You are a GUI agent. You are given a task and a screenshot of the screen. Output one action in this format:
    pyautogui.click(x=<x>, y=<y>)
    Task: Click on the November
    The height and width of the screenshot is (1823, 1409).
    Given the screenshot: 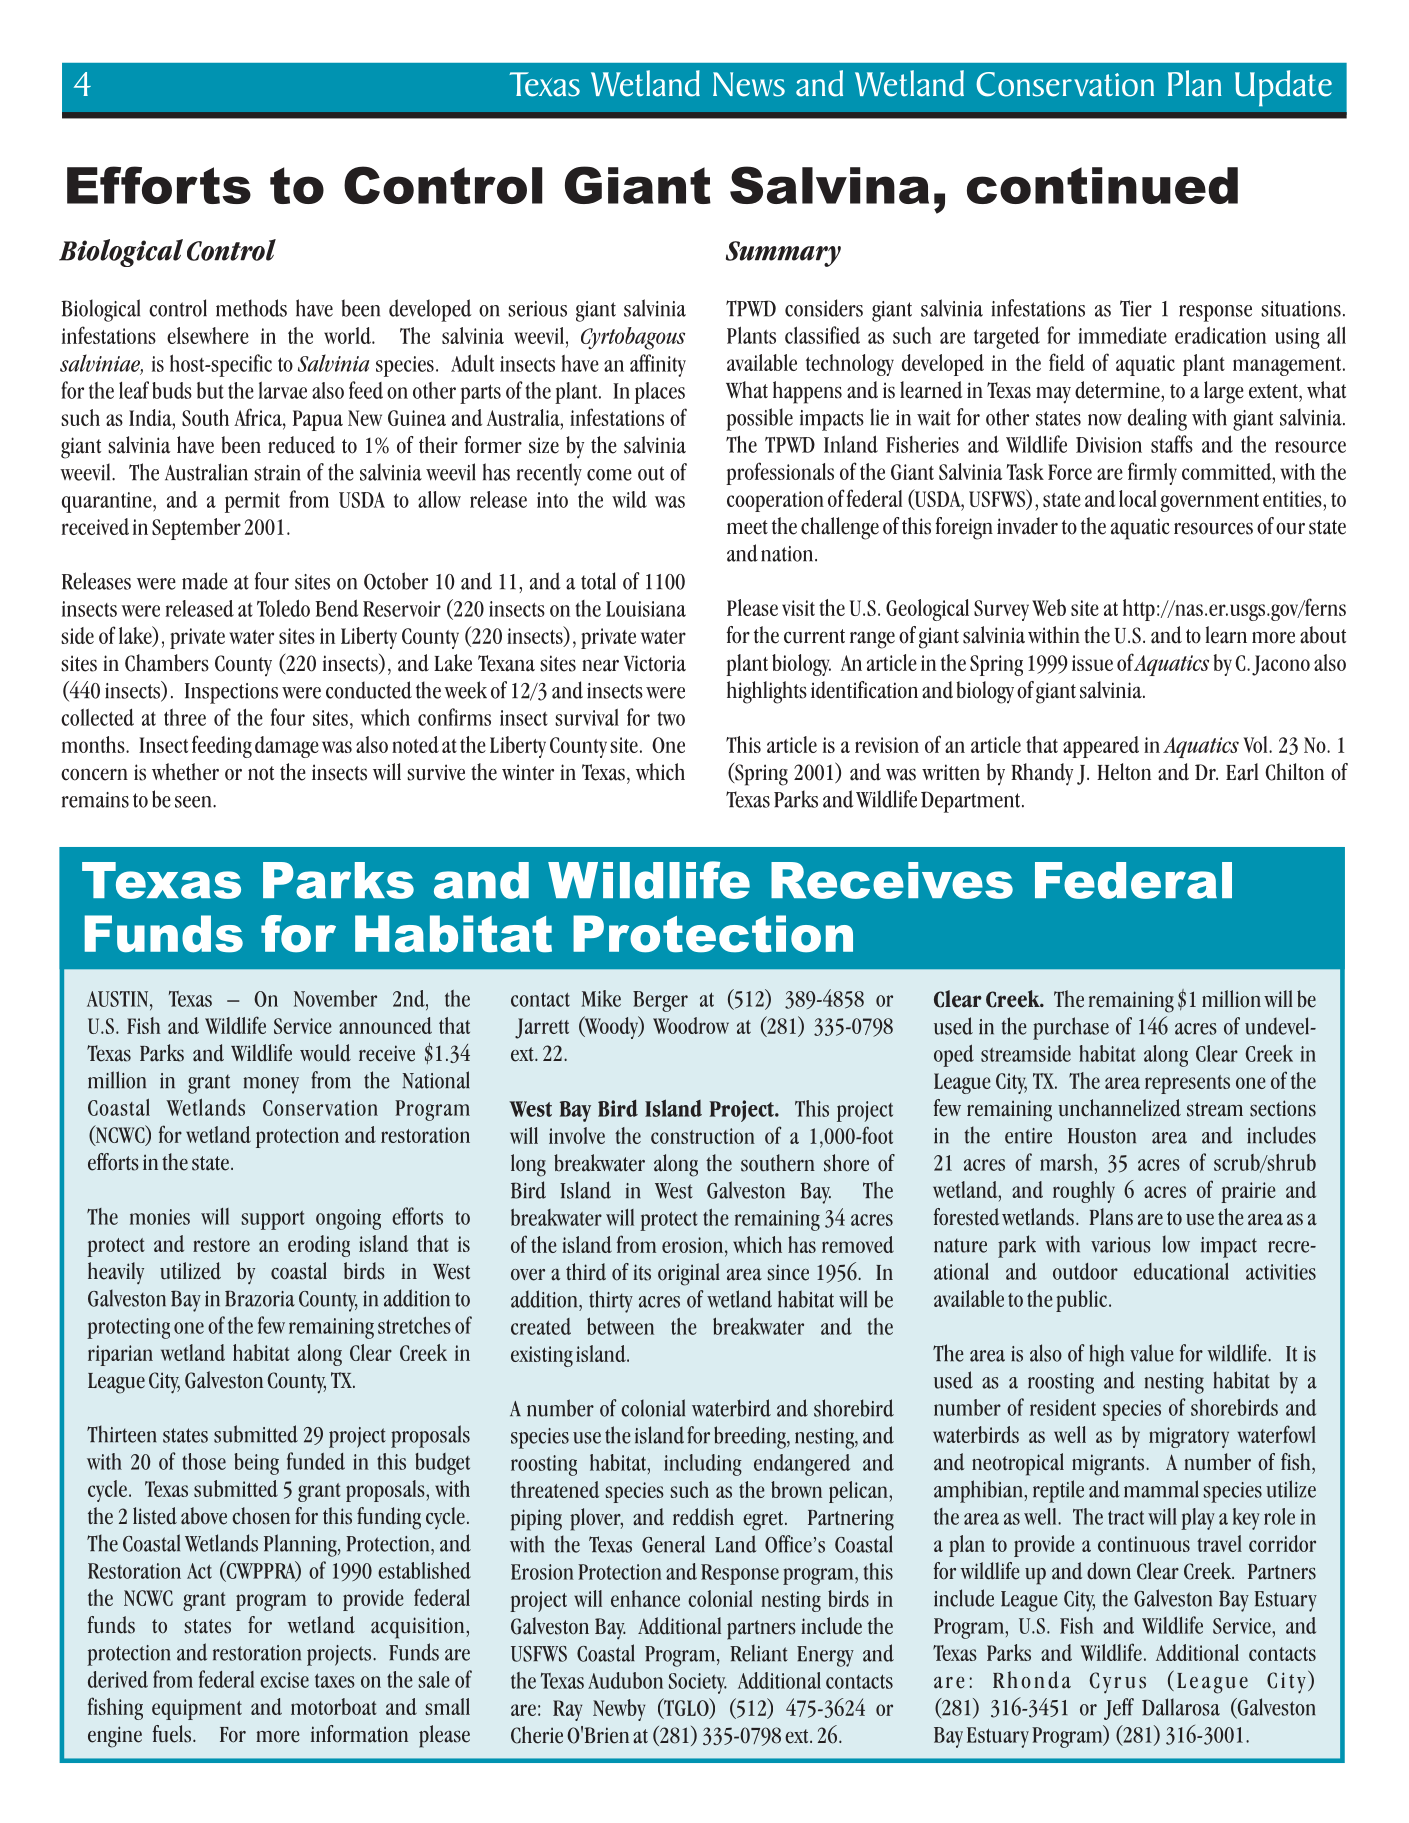 What is the action you would take?
    pyautogui.click(x=335, y=998)
